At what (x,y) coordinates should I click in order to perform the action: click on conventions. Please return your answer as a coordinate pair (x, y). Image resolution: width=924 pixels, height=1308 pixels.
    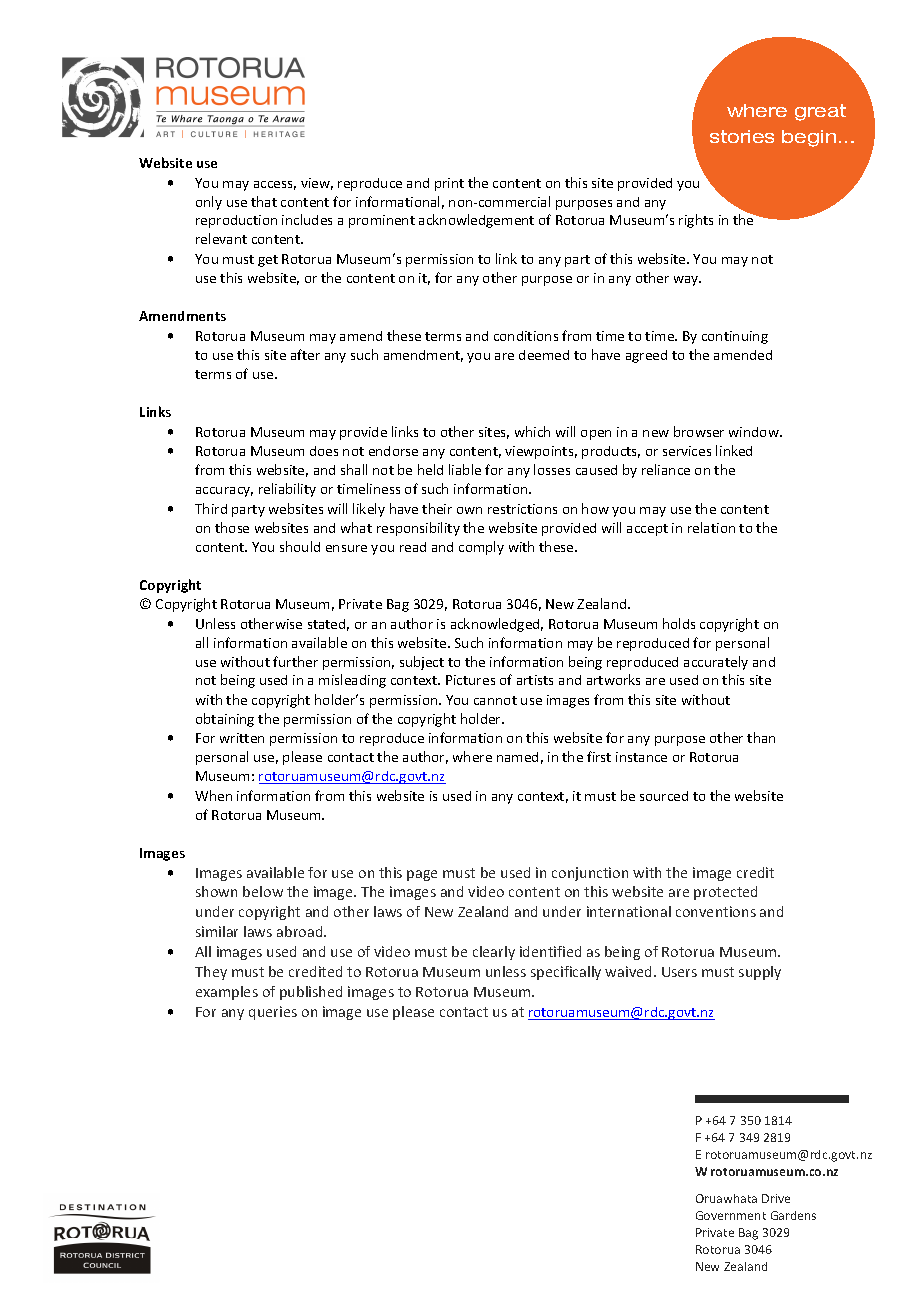
    Looking at the image, I should click on (716, 911).
